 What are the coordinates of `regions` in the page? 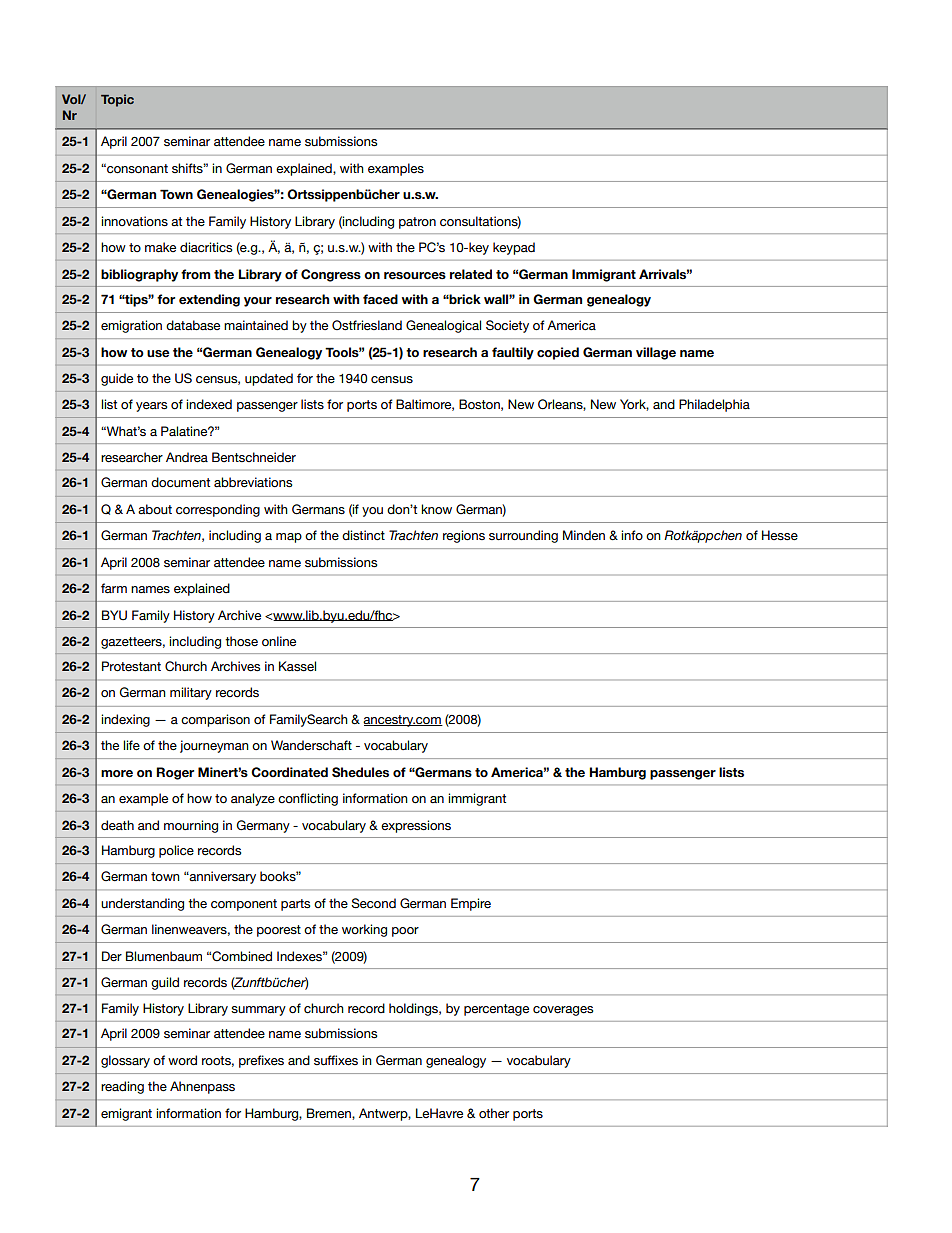 It's located at (464, 536).
